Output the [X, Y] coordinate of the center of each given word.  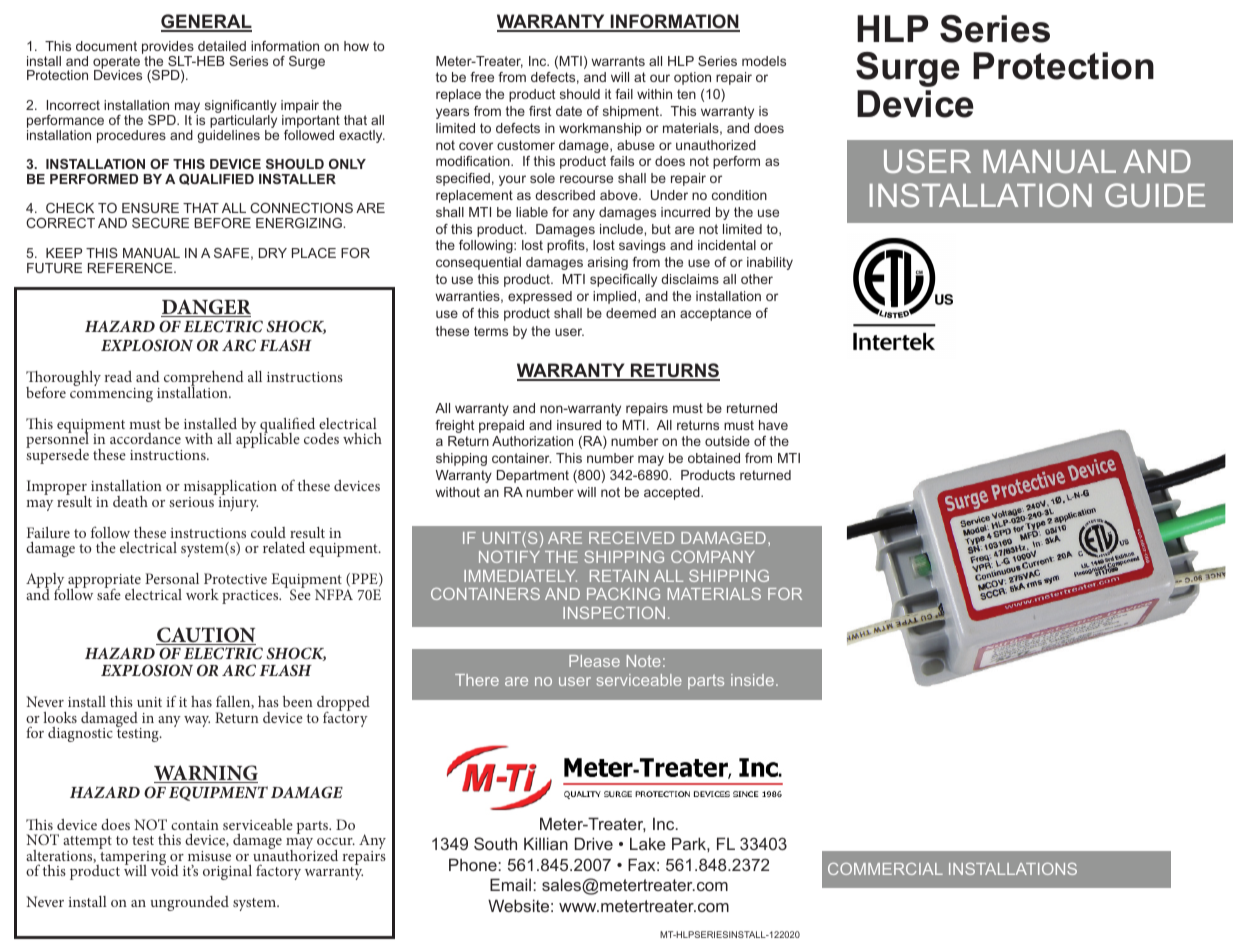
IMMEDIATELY [520, 576]
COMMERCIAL [885, 869]
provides [168, 49]
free [482, 77]
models [764, 61]
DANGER [206, 308]
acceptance [715, 314]
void [165, 869]
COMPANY [713, 557]
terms [491, 331]
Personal [172, 578]
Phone [473, 864]
